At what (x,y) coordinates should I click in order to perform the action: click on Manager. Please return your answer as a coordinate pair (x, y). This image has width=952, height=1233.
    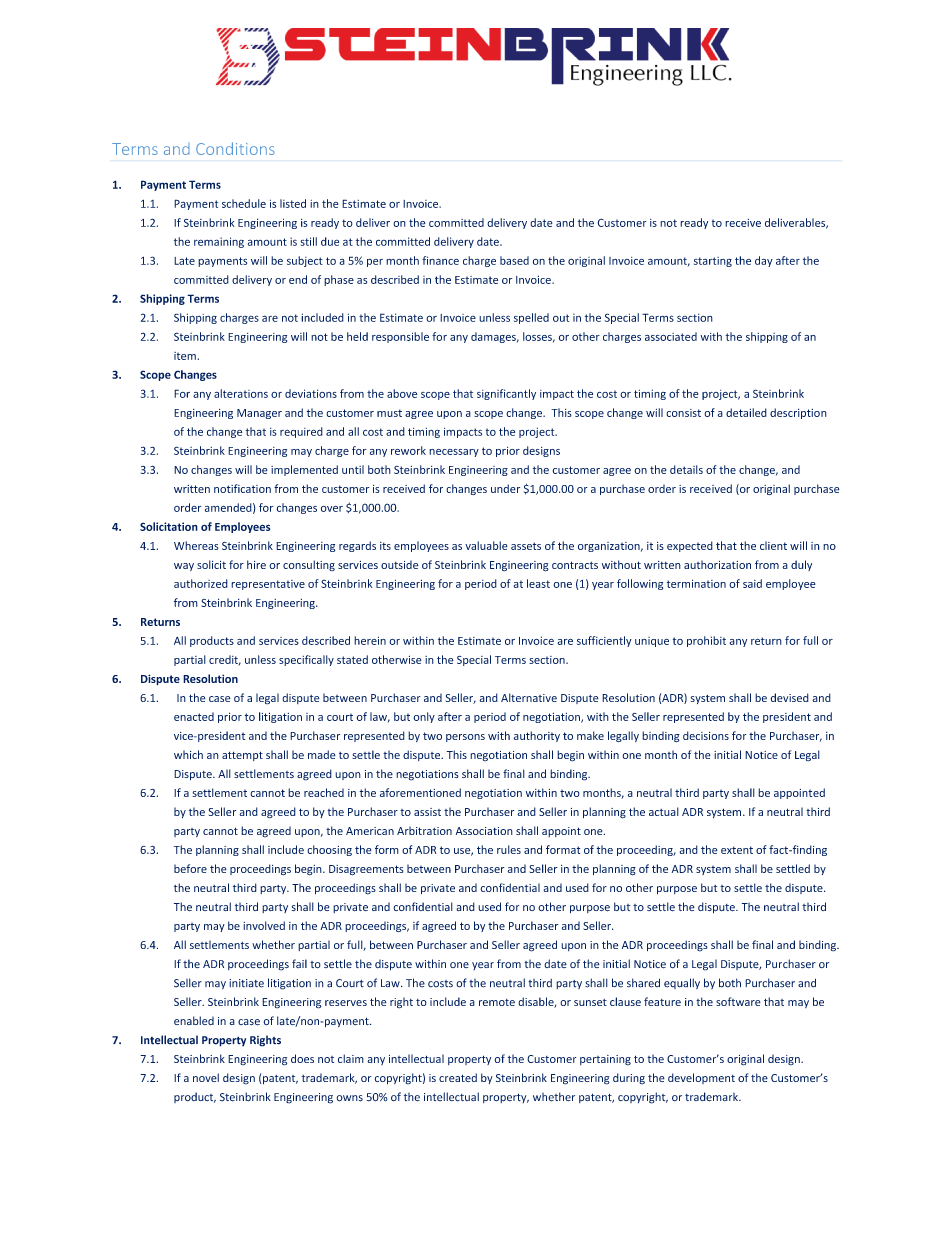
    Looking at the image, I should click on (259, 414).
